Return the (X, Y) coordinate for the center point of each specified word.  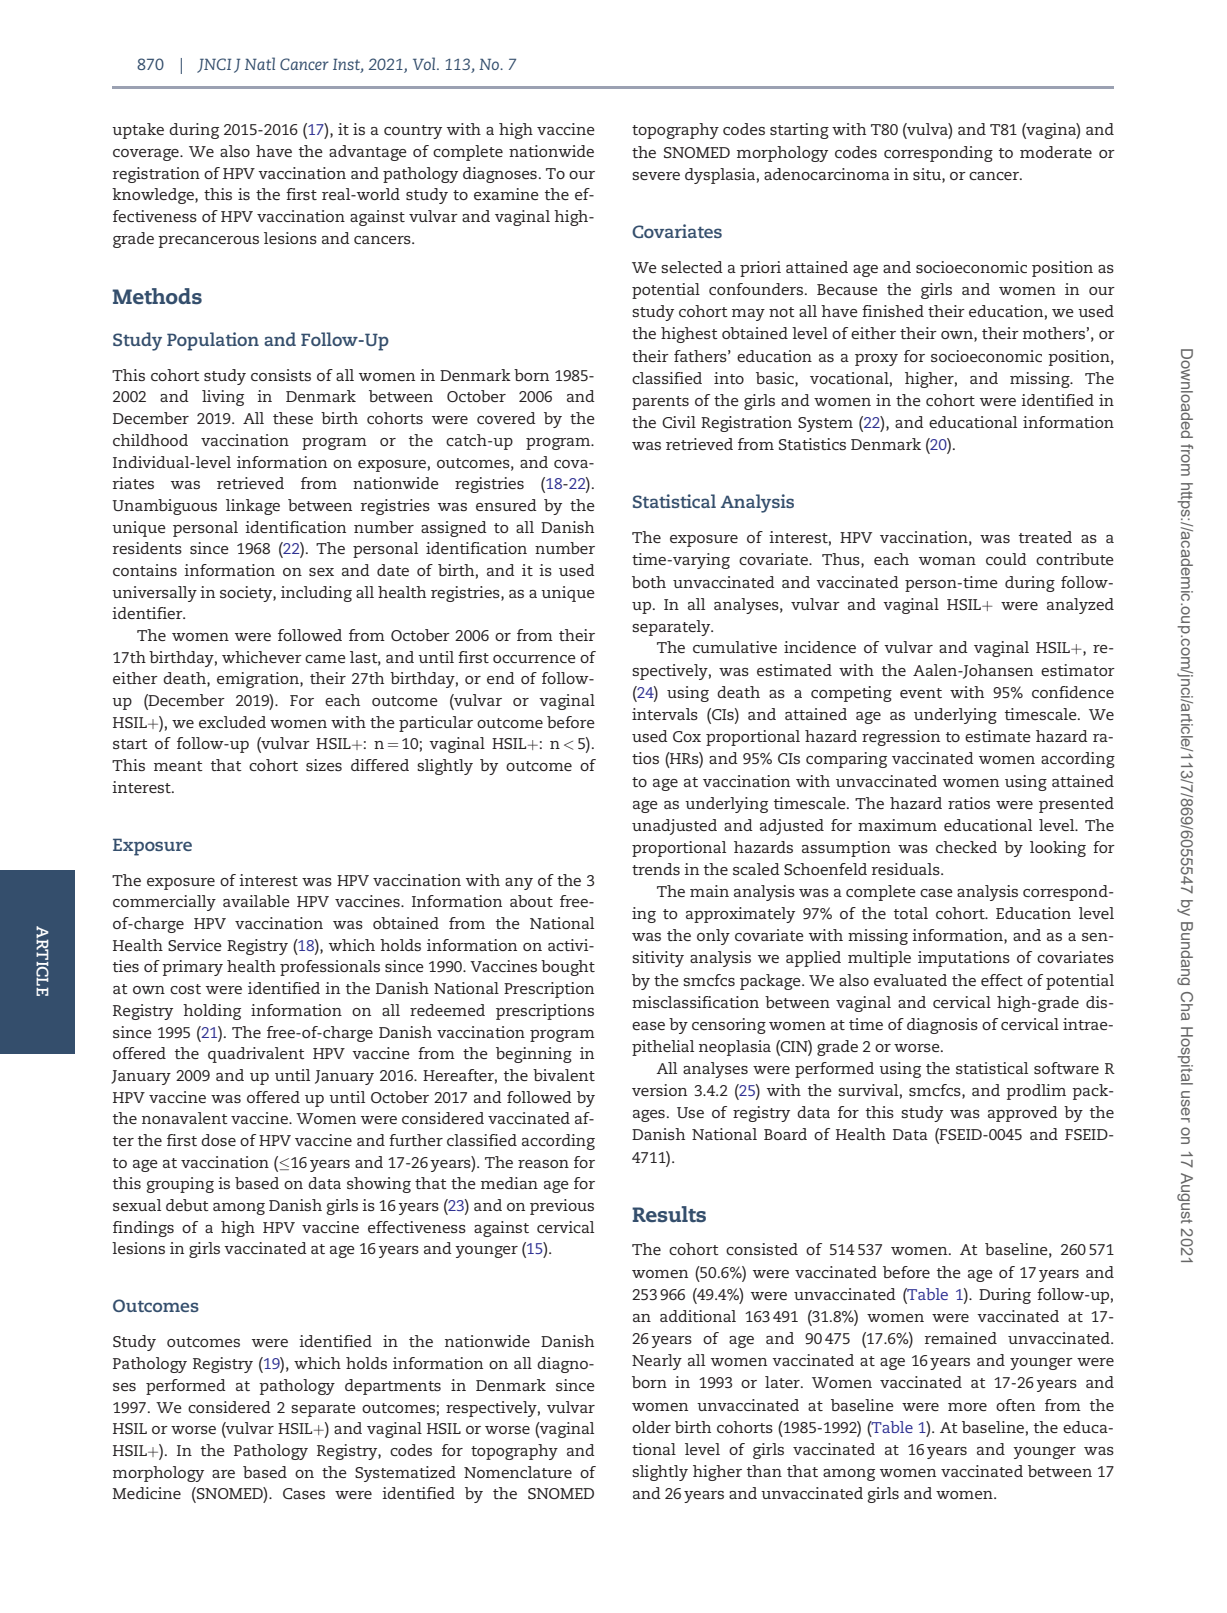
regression (901, 738)
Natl (260, 63)
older (651, 1427)
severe (656, 176)
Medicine (146, 1493)
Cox (687, 736)
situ (928, 174)
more (967, 1407)
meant (178, 766)
